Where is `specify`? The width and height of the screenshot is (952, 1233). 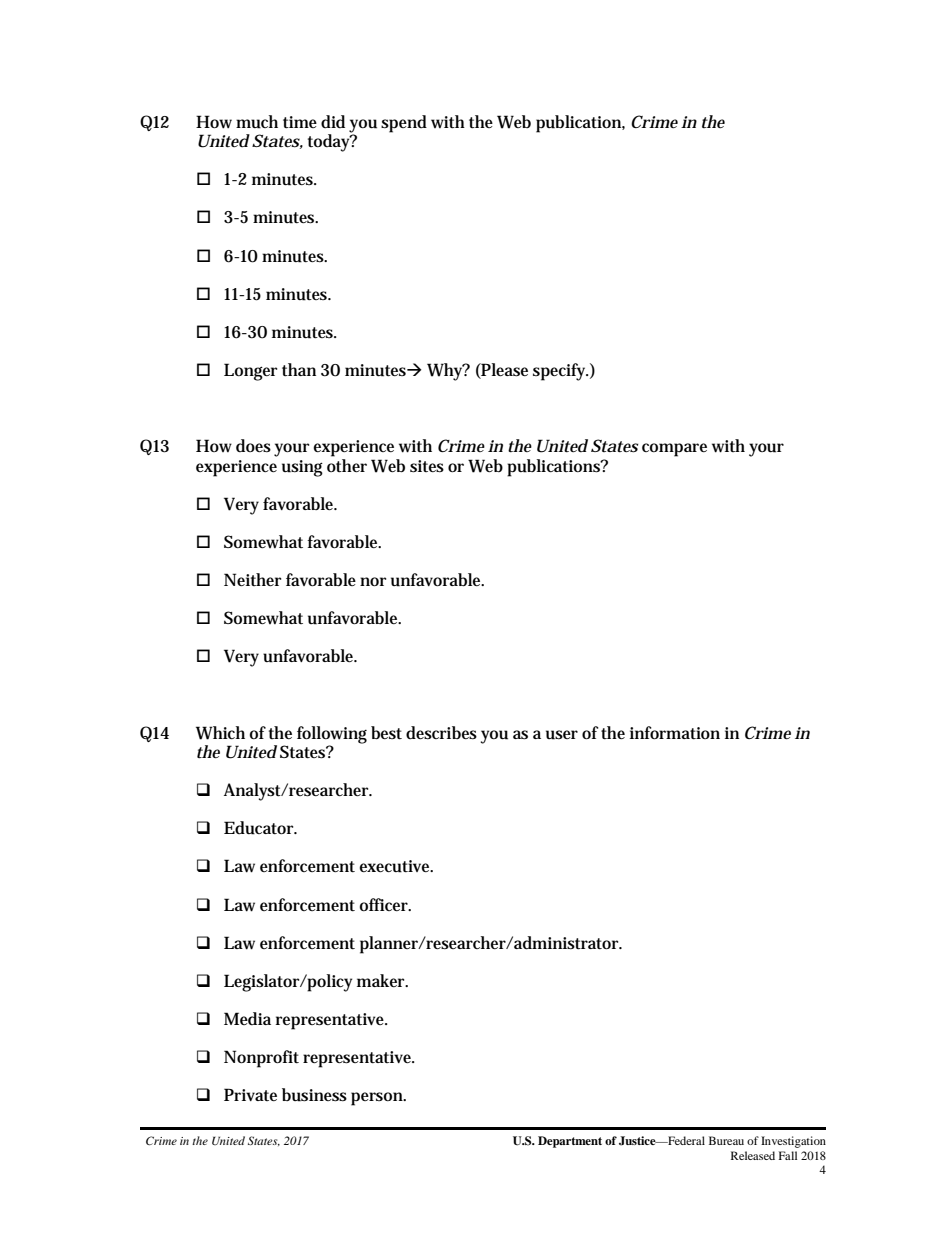 specify is located at coordinates (560, 372).
